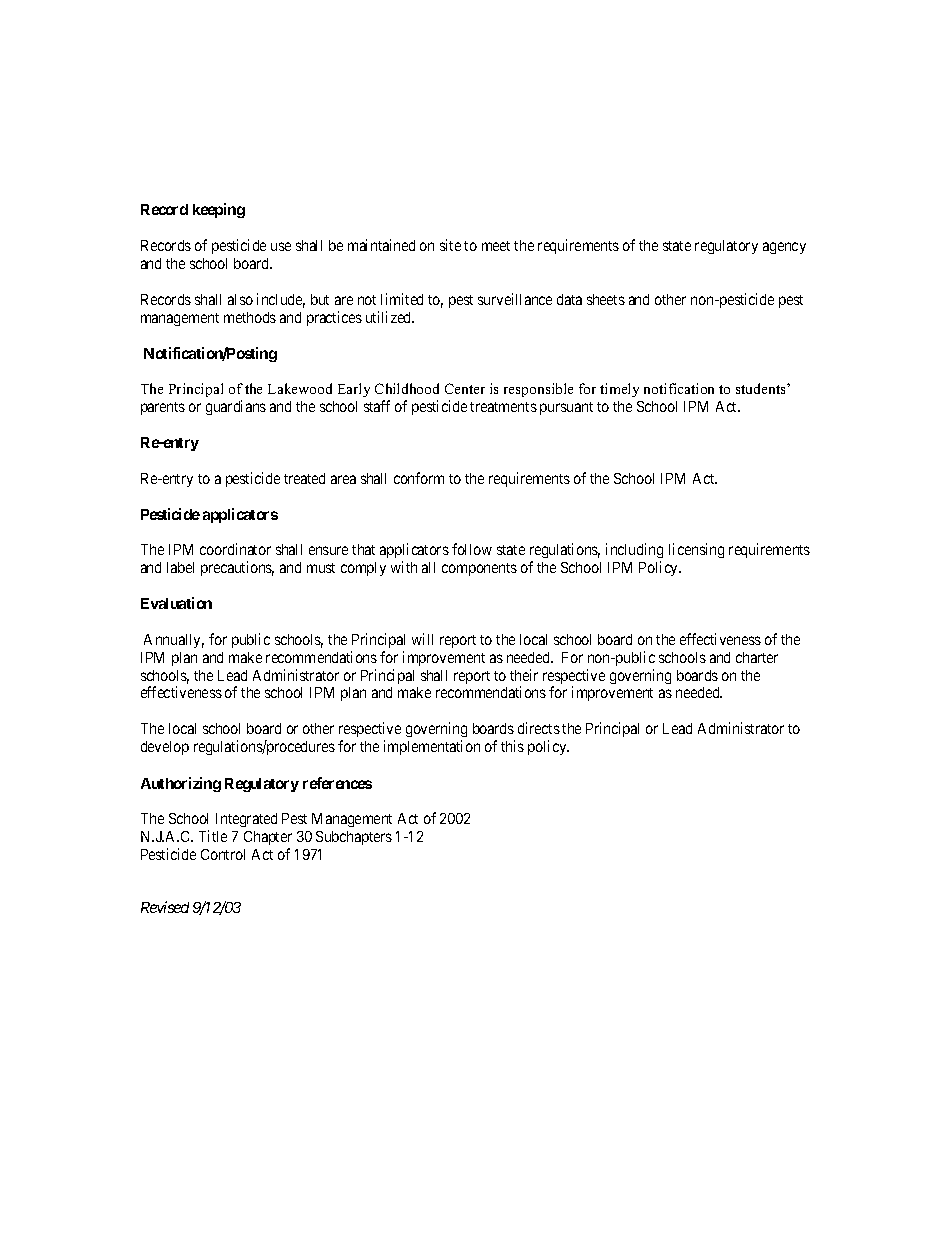  Describe the element at coordinates (757, 657) in the screenshot. I see `charter` at that location.
